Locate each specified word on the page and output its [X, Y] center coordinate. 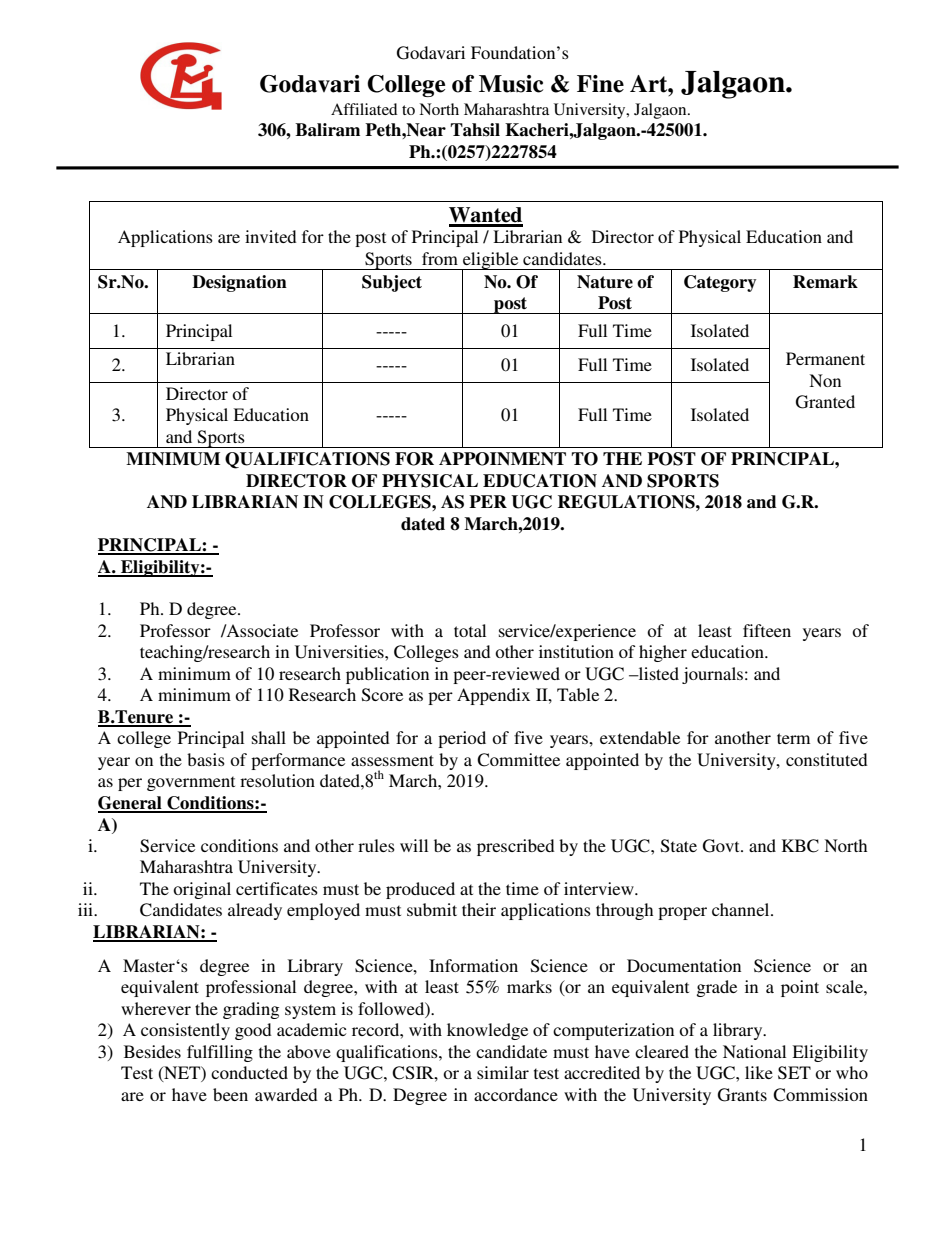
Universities [340, 652]
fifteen [767, 630]
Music [511, 84]
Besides [152, 1051]
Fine [600, 84]
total [470, 630]
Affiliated [364, 109]
